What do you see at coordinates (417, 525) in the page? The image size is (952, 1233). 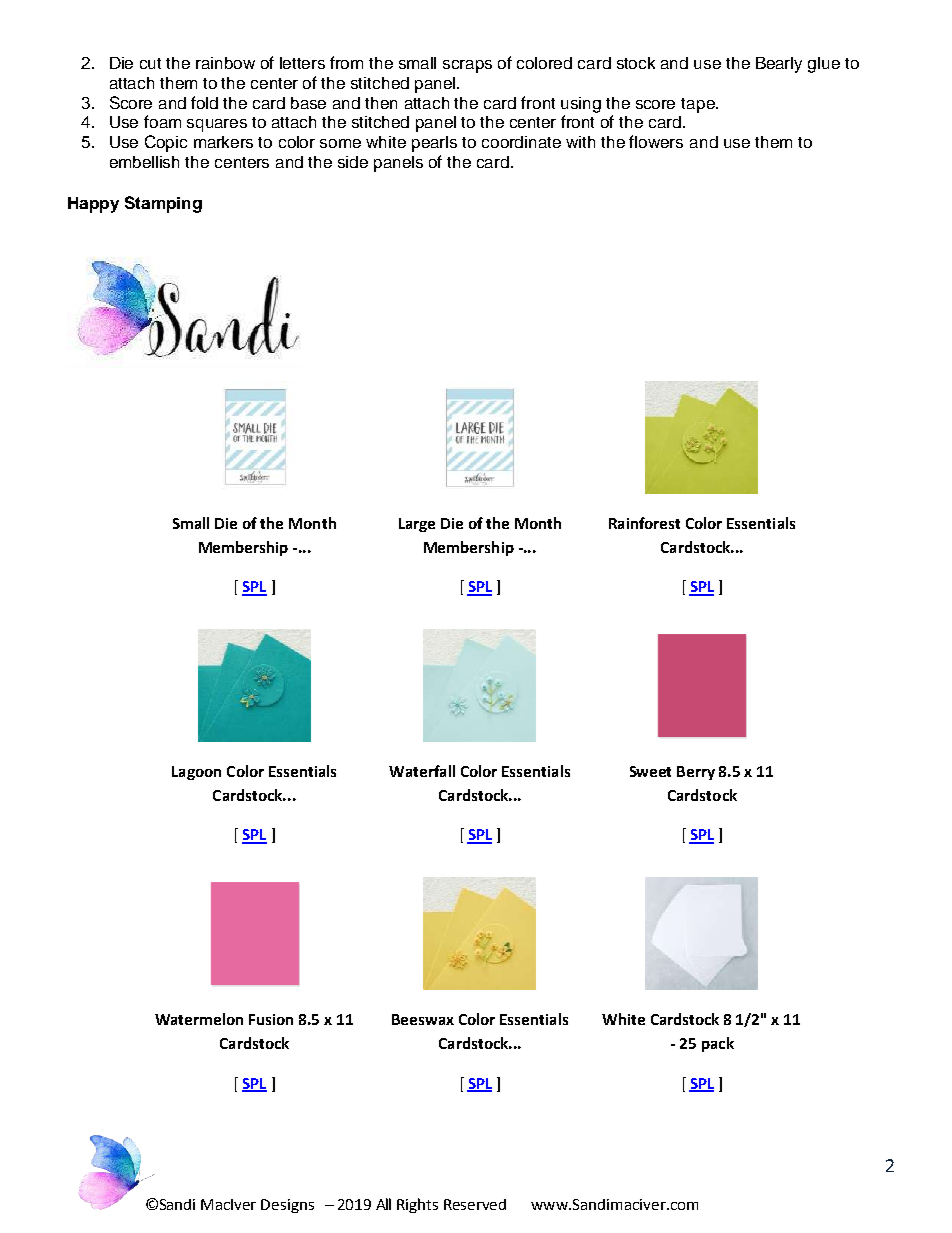 I see `Large` at bounding box center [417, 525].
